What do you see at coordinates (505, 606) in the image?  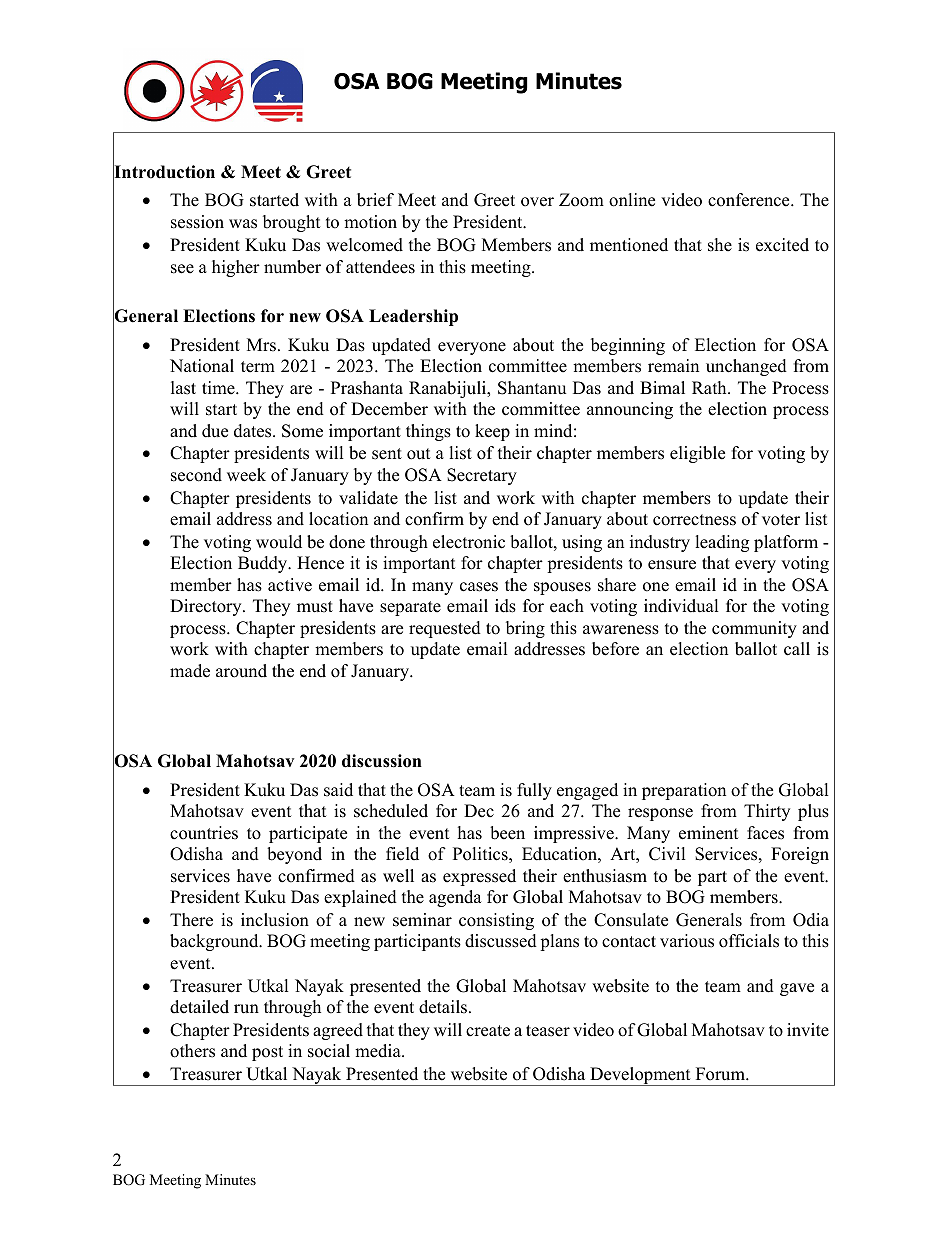 I see `ids` at bounding box center [505, 606].
